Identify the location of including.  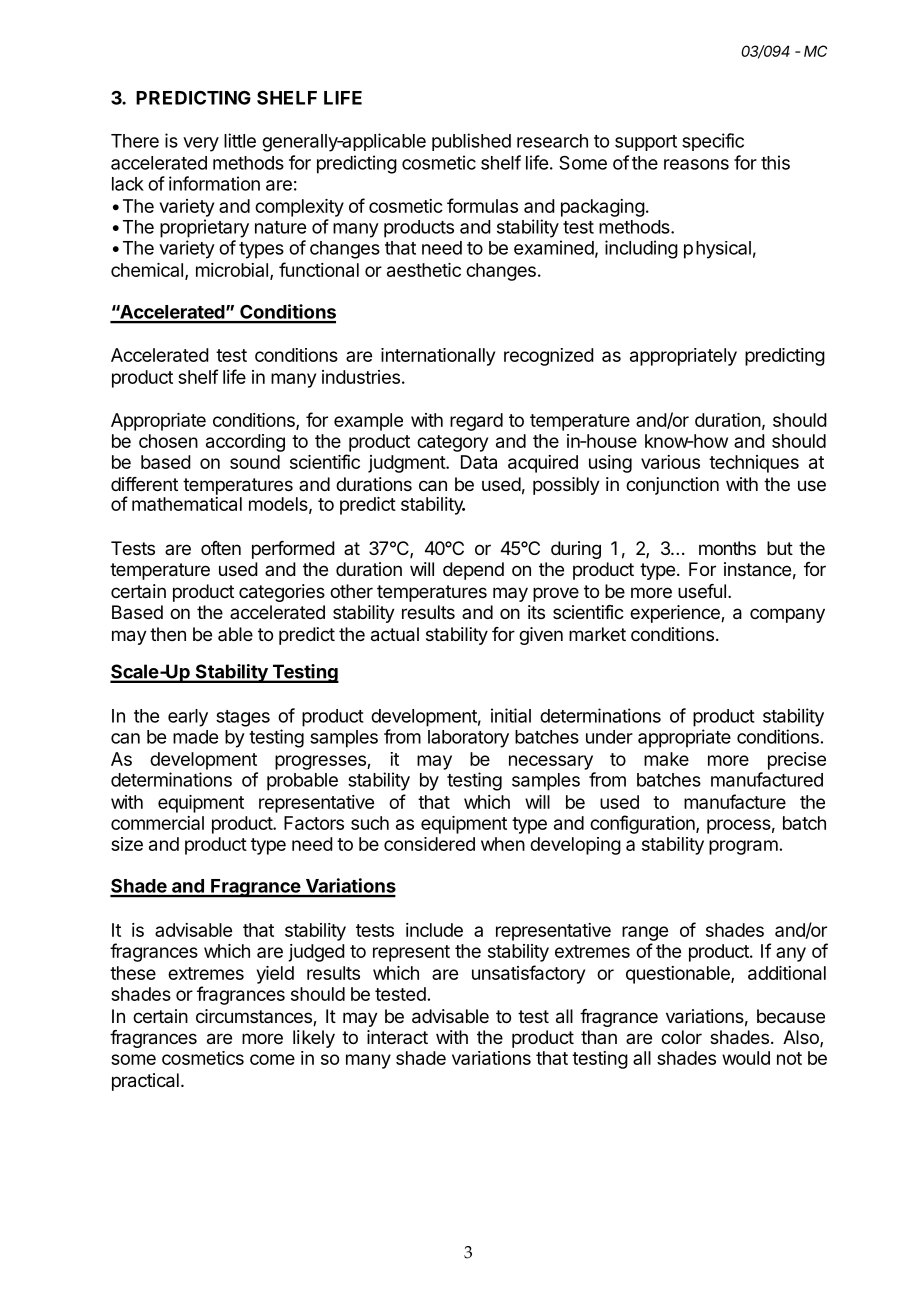
(641, 249).
